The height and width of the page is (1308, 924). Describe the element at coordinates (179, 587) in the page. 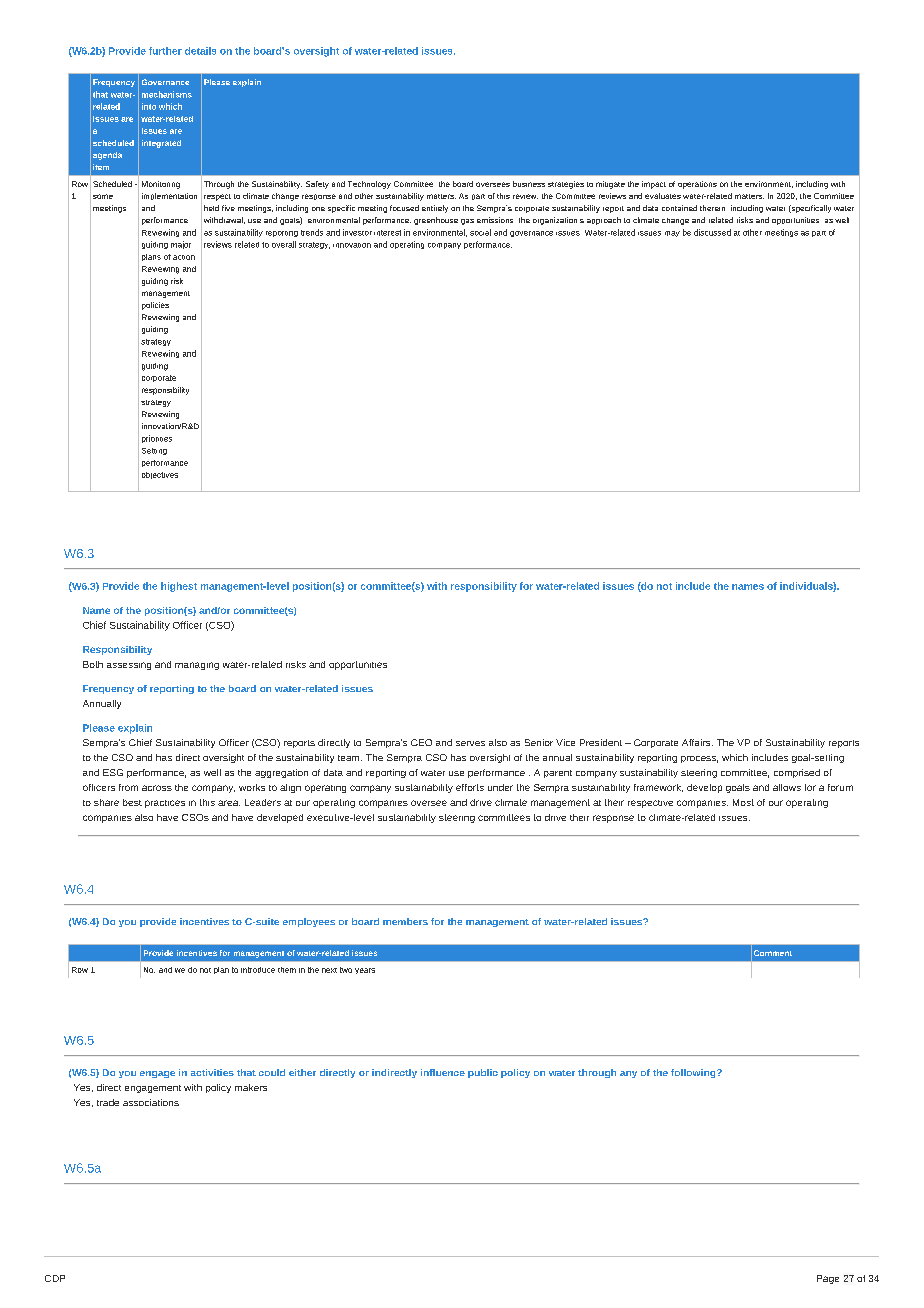

I see `highest` at that location.
